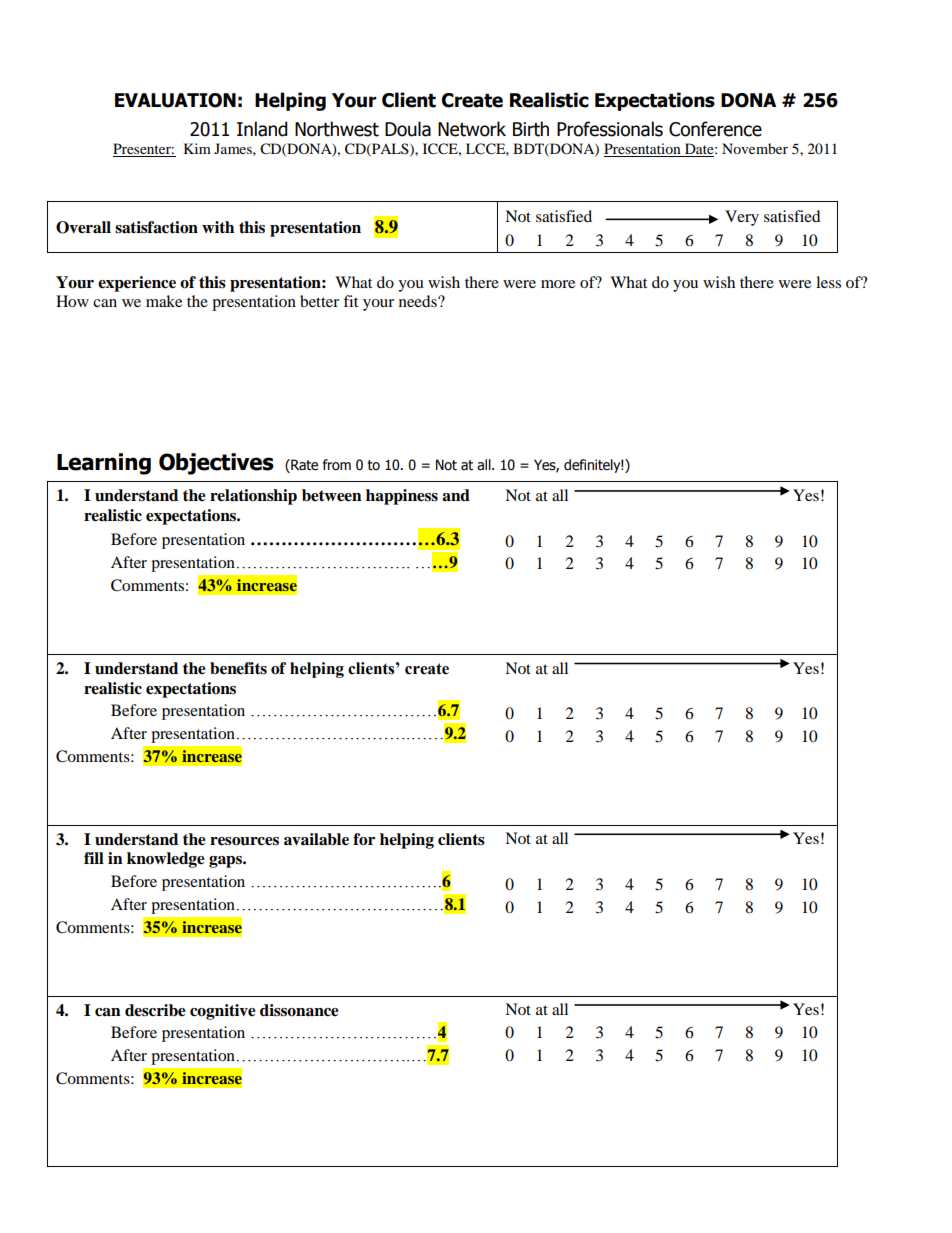 The height and width of the page is (1233, 952). I want to click on Conference, so click(715, 129).
